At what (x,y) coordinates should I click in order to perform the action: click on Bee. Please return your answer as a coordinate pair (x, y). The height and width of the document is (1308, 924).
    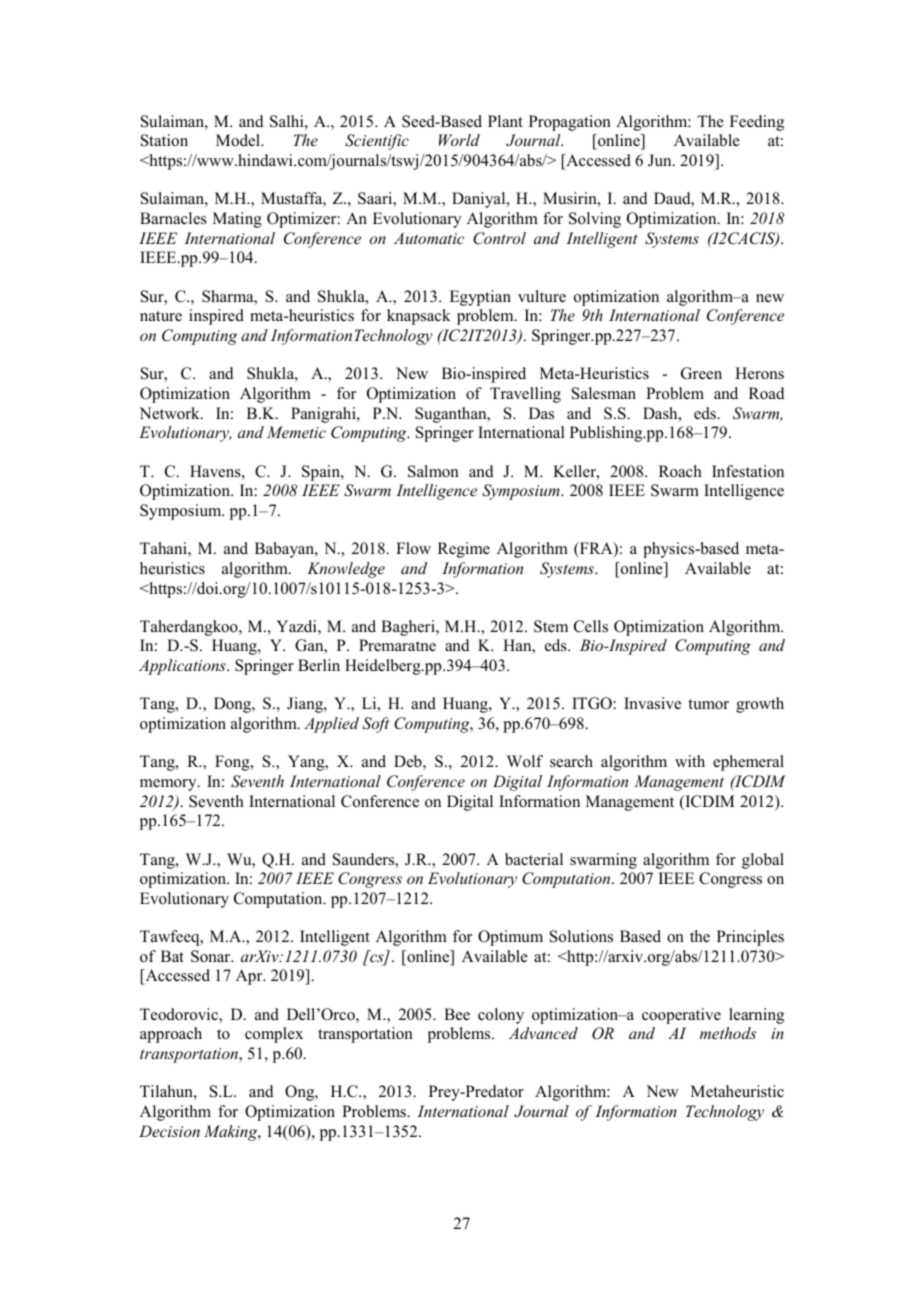
    Looking at the image, I should click on (457, 1014).
